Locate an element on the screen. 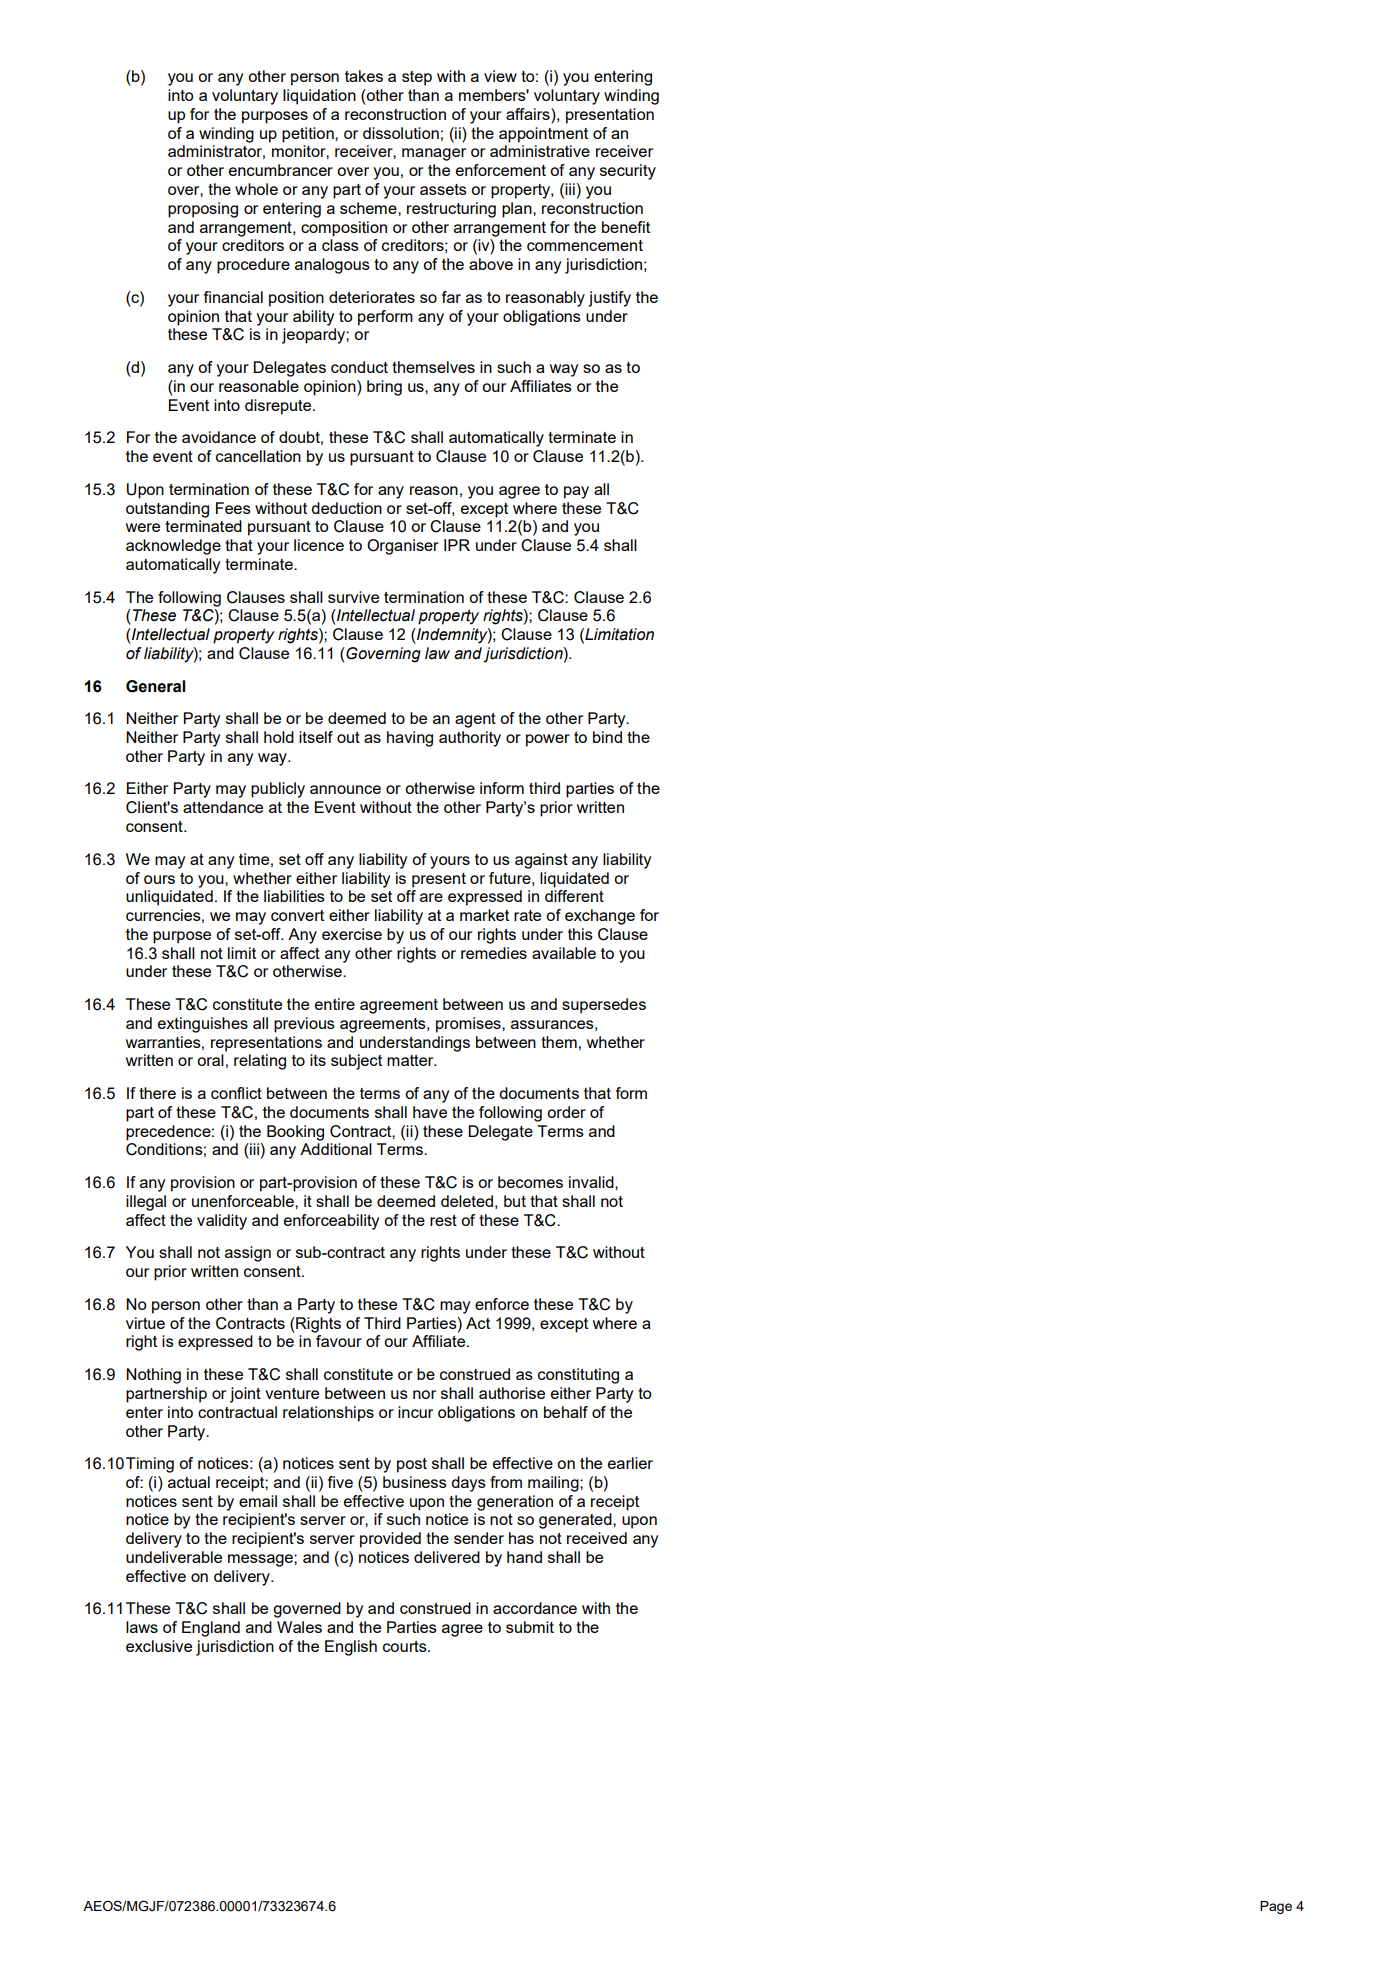 The width and height of the screenshot is (1388, 1962). earlier is located at coordinates (630, 1463).
